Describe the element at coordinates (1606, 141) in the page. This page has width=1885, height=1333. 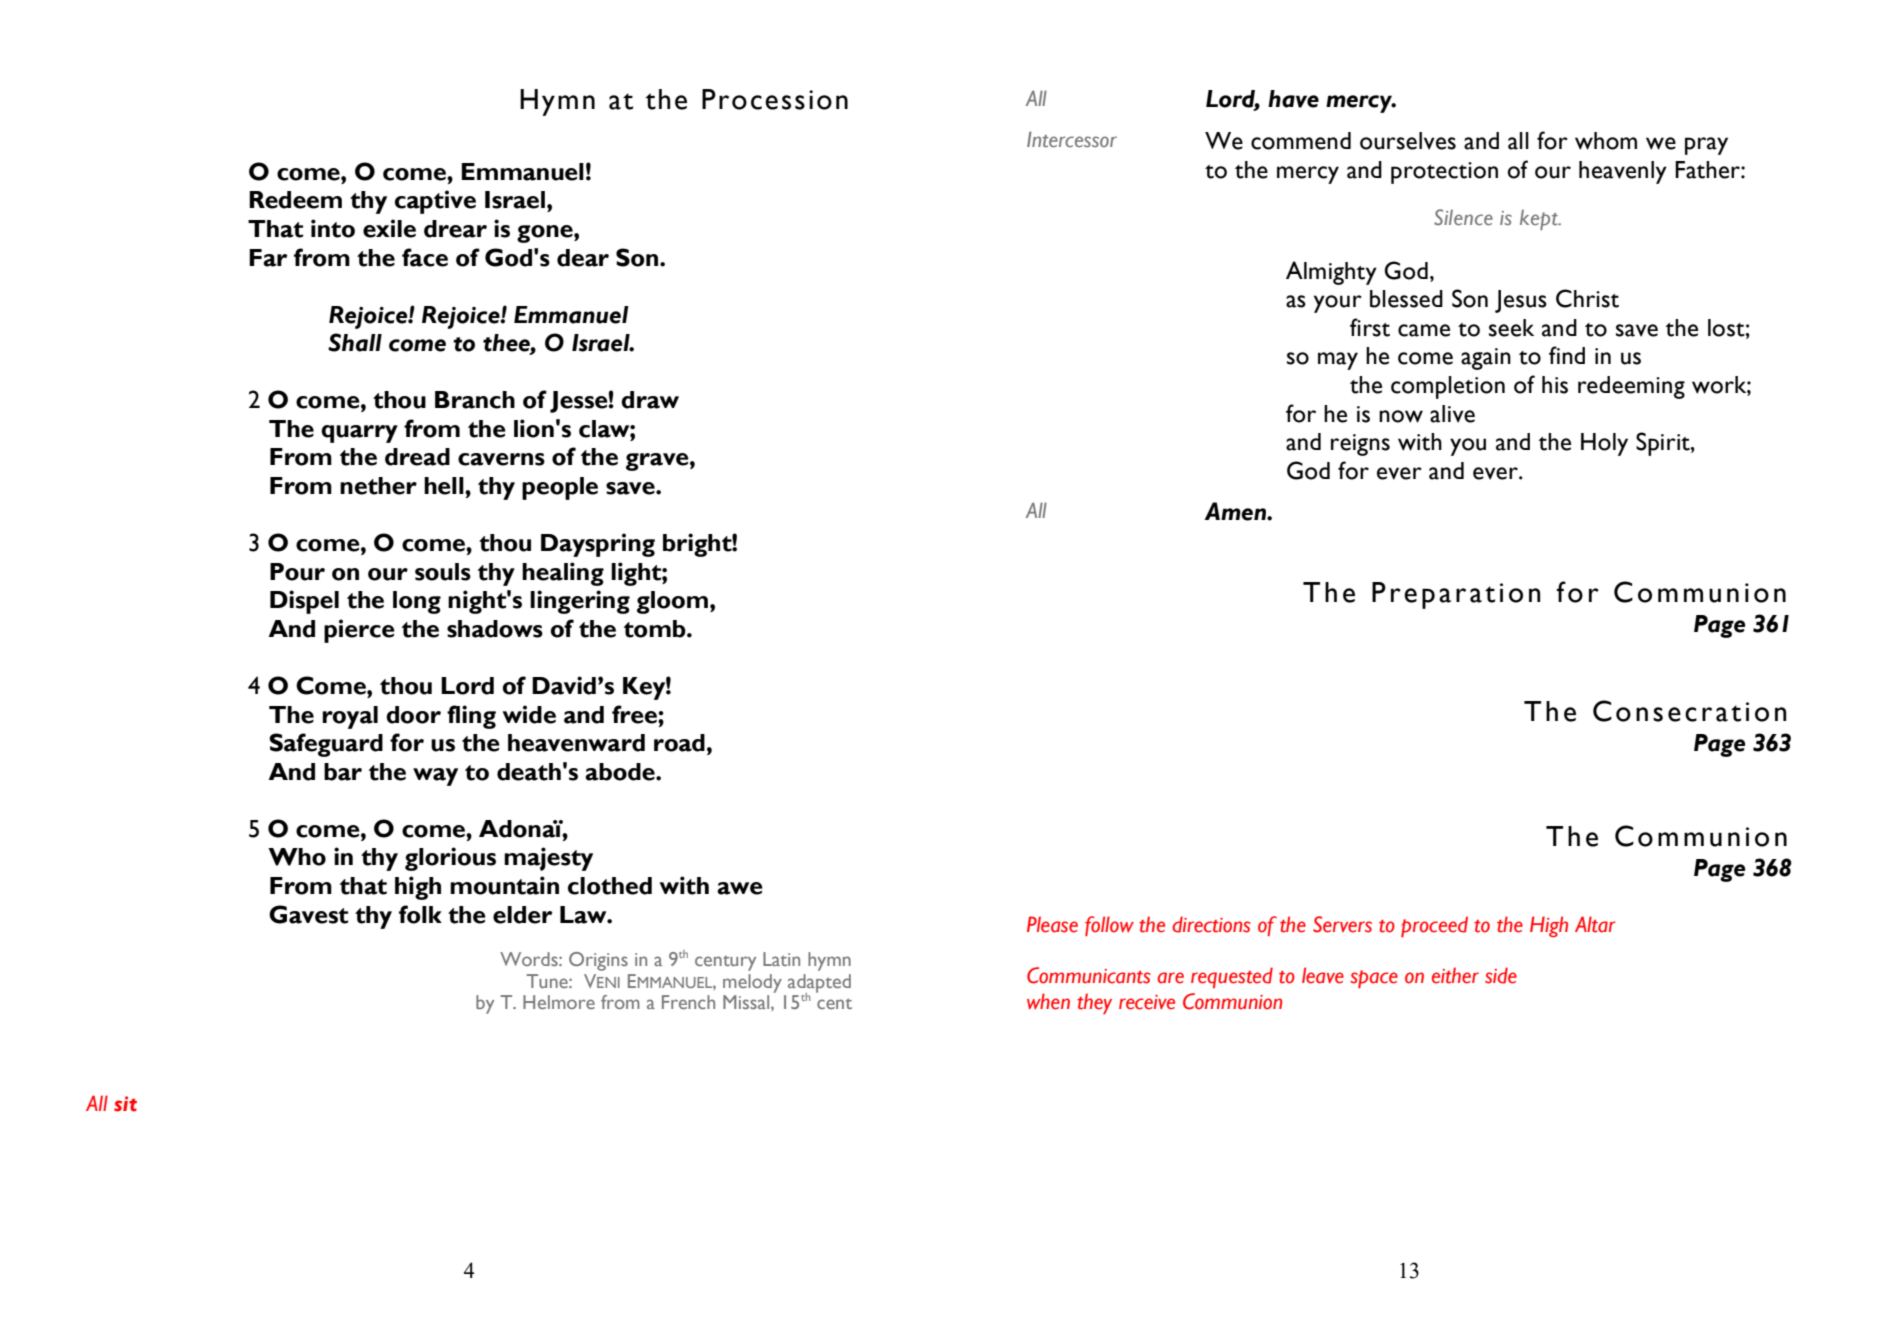
I see `whom` at that location.
